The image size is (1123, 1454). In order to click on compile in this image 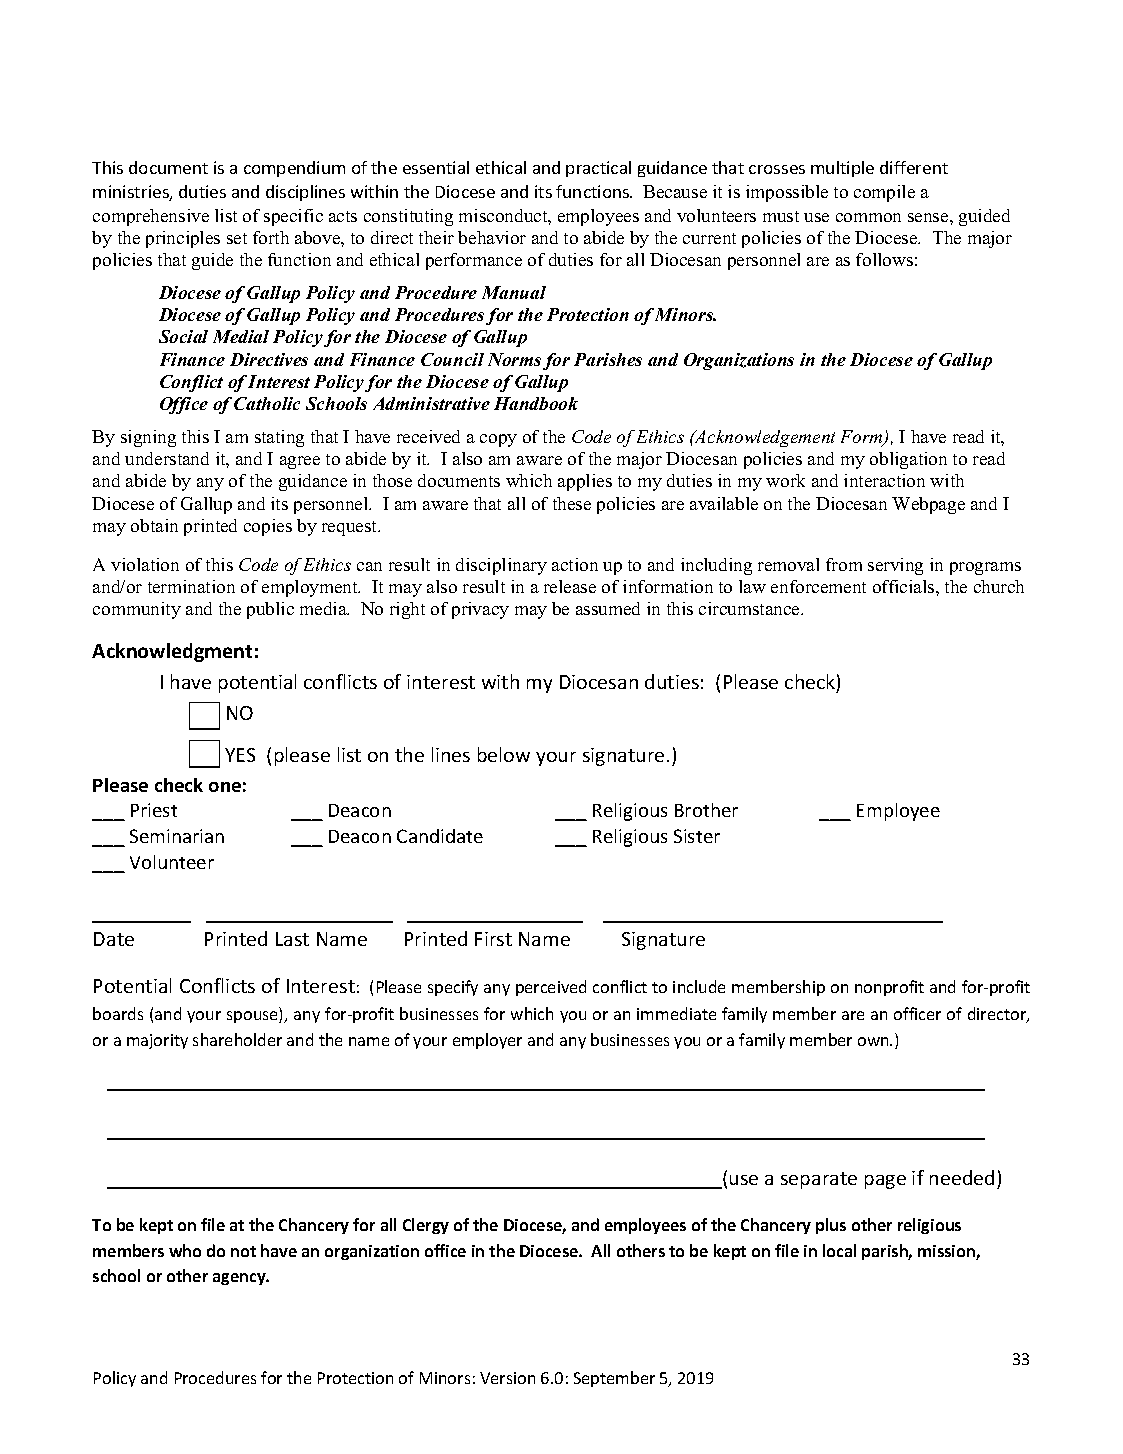, I will do `click(884, 193)`.
